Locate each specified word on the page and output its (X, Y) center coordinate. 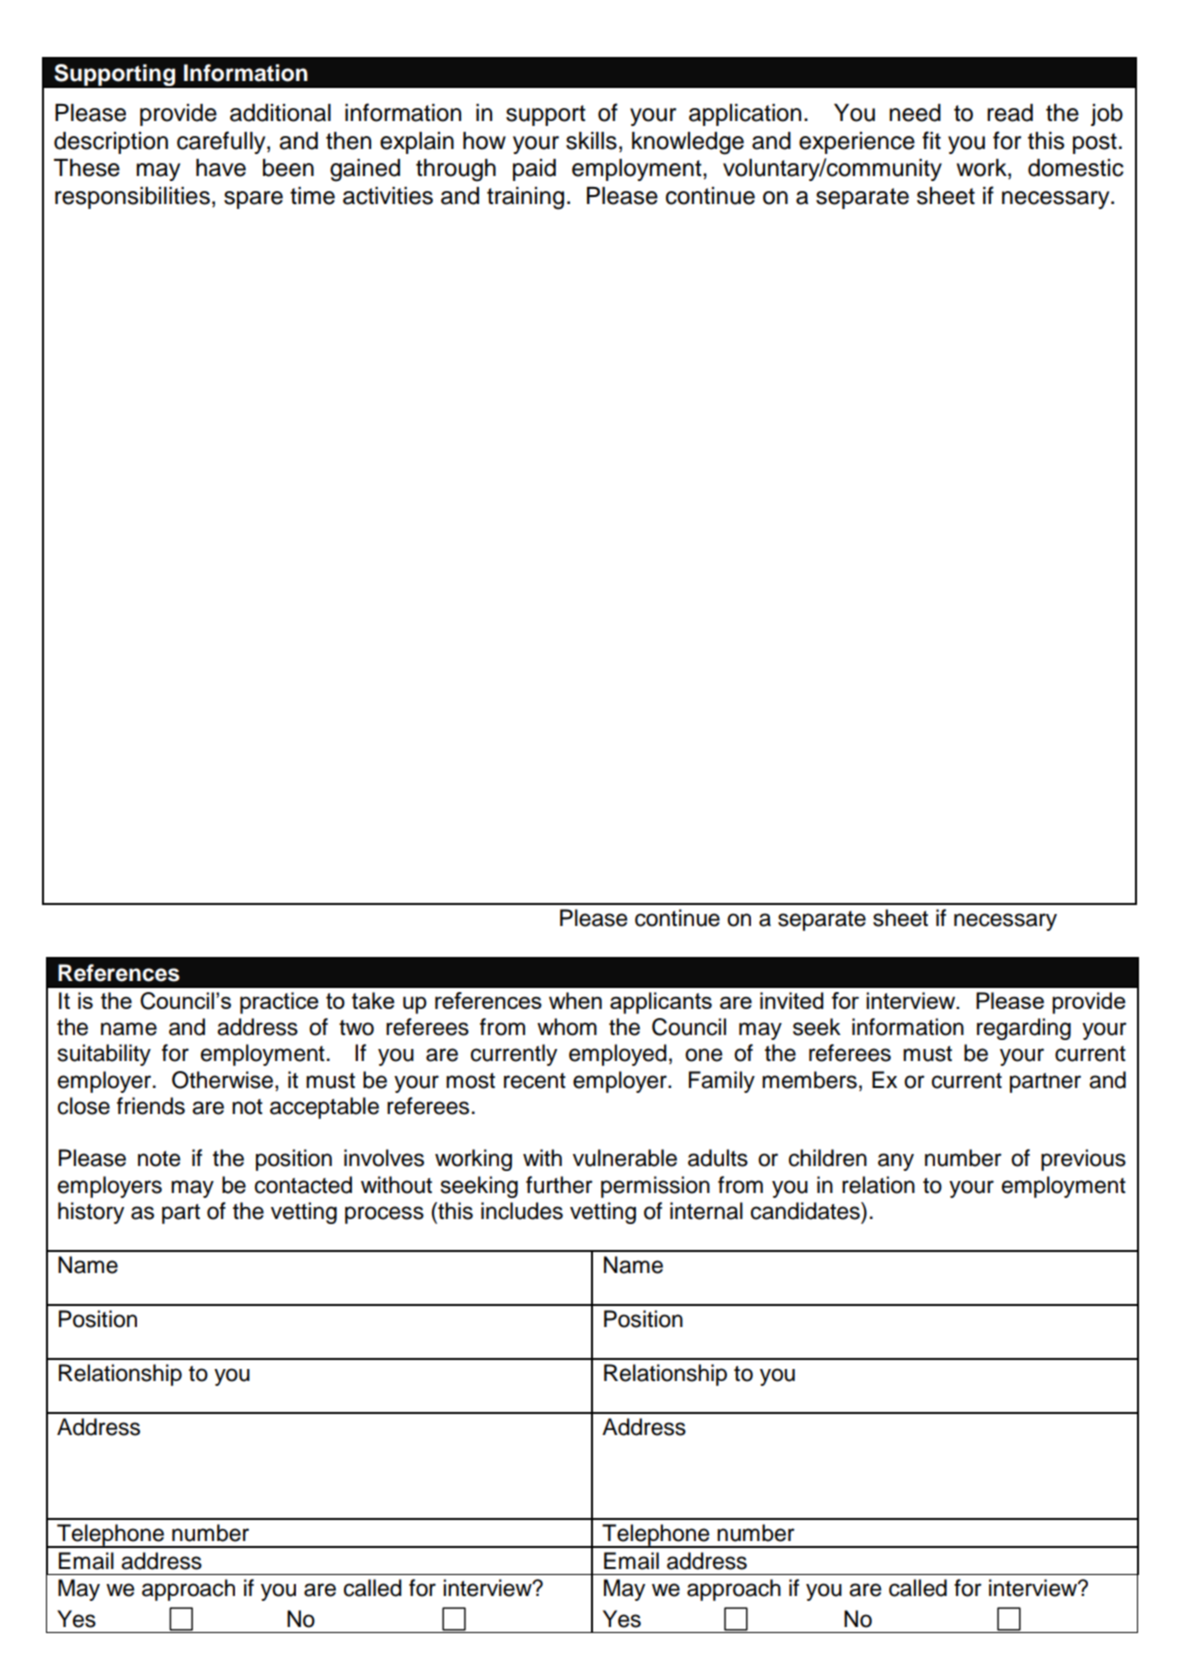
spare (253, 200)
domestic (1076, 168)
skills (591, 141)
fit (931, 140)
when (575, 1000)
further (559, 1185)
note (159, 1159)
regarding (1024, 1029)
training (525, 198)
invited (792, 1000)
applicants (661, 1003)
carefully (222, 142)
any (896, 1162)
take (373, 1000)
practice (279, 1003)
